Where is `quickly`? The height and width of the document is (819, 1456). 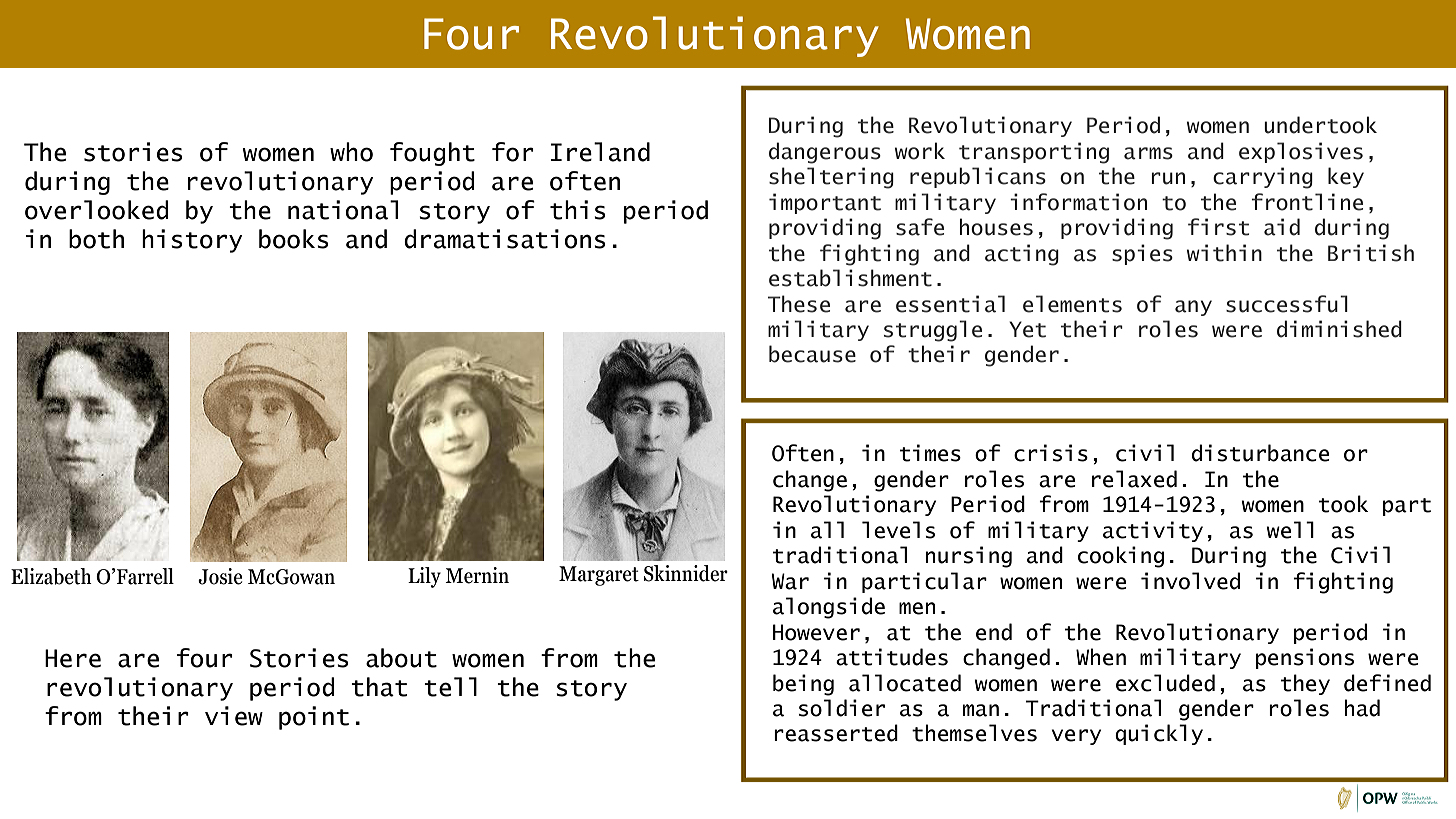 quickly is located at coordinates (1159, 734).
